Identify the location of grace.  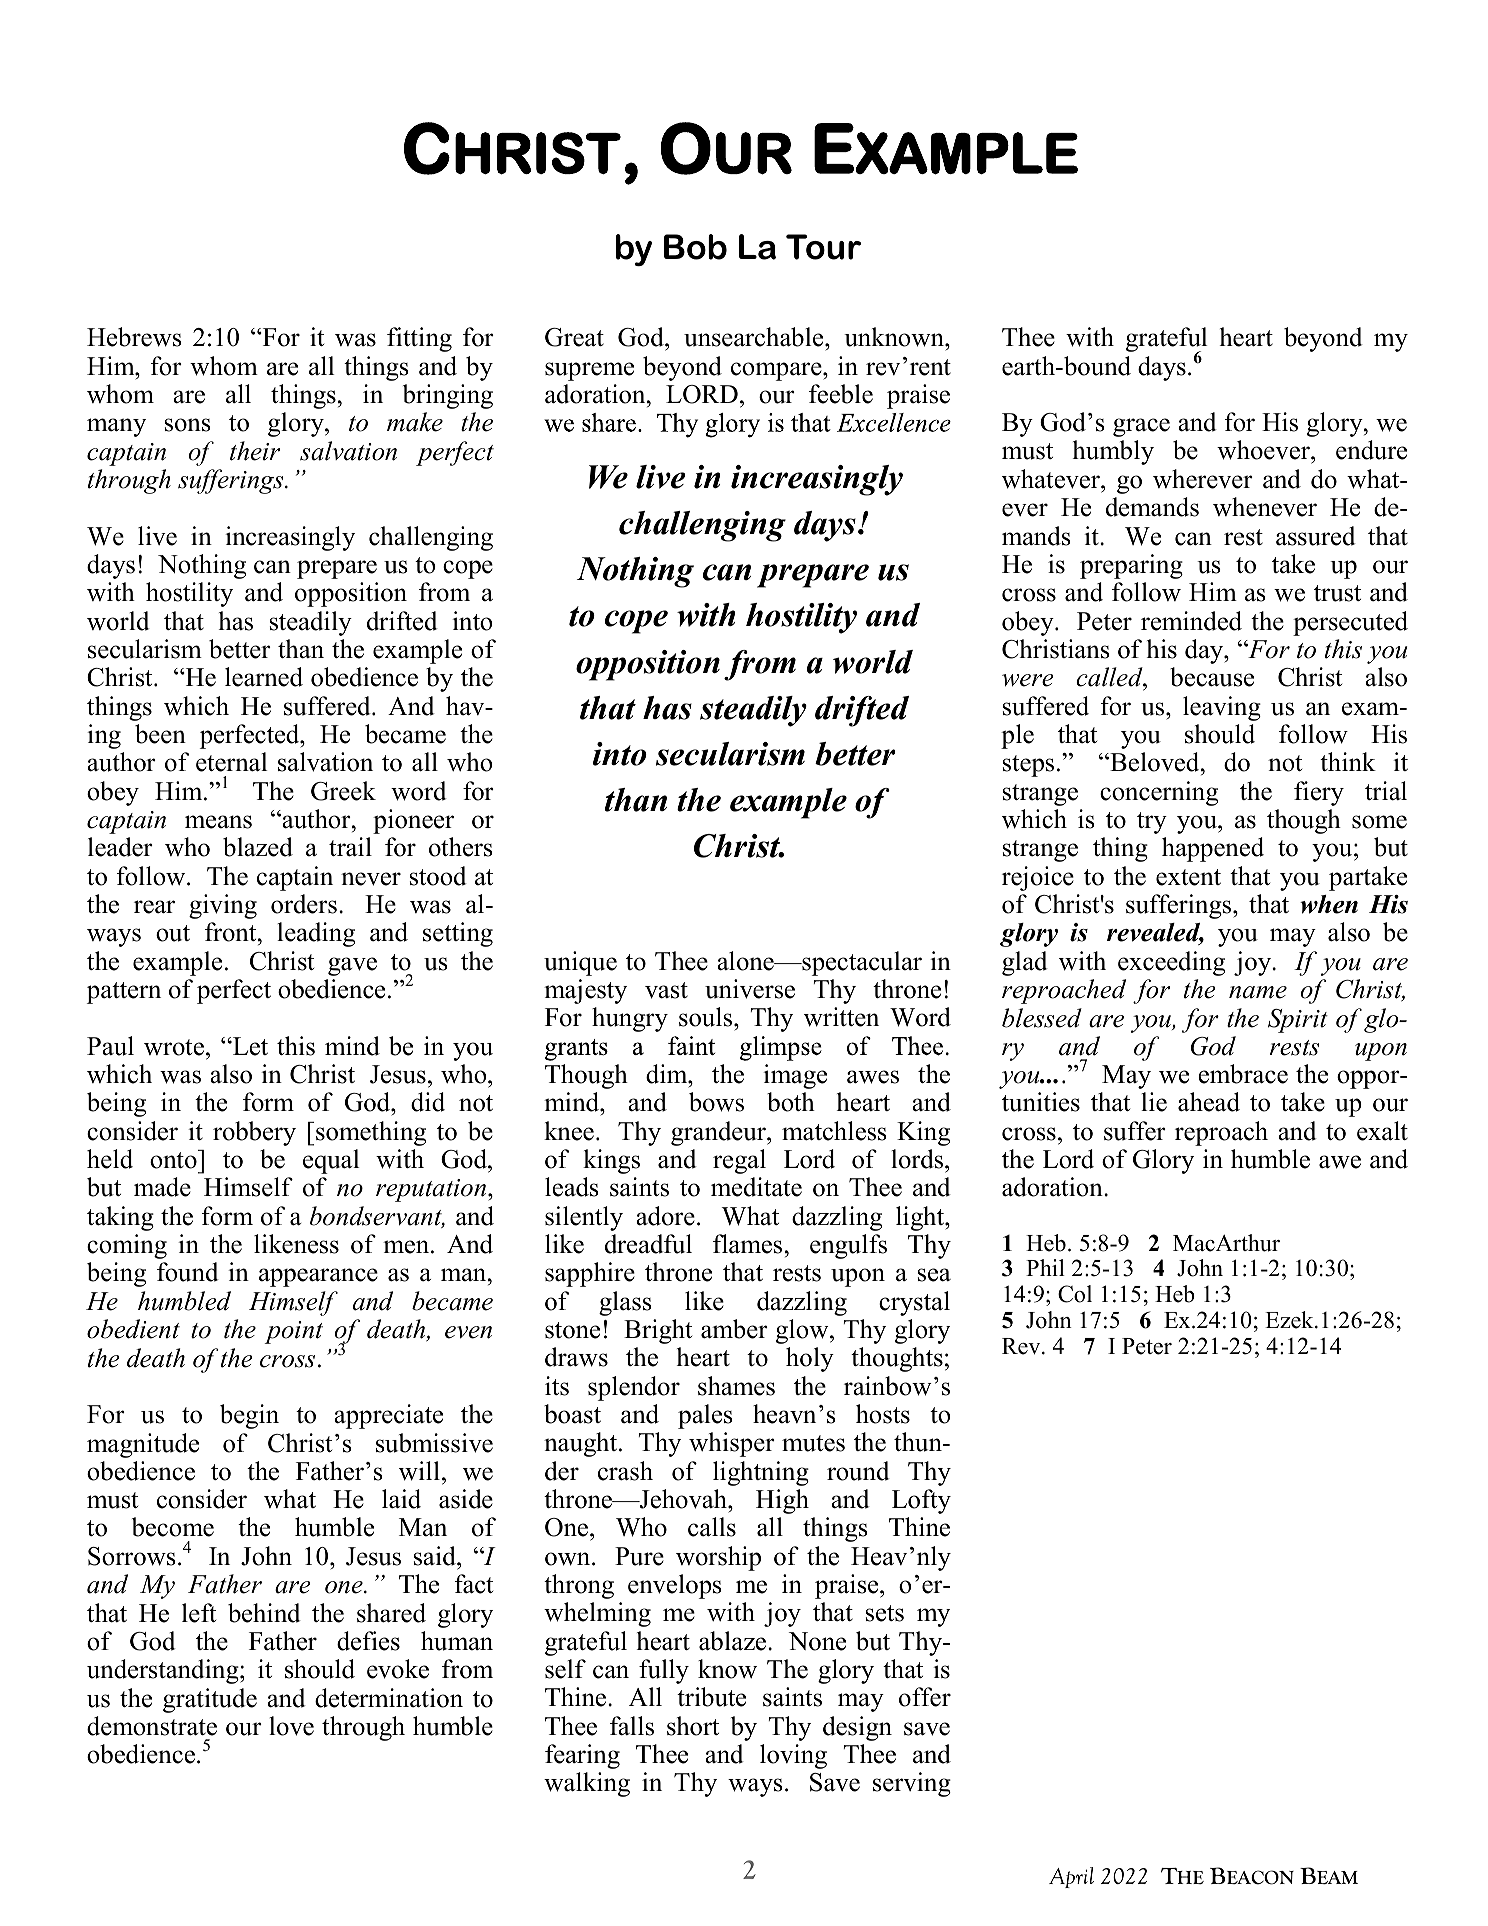
(1141, 427).
